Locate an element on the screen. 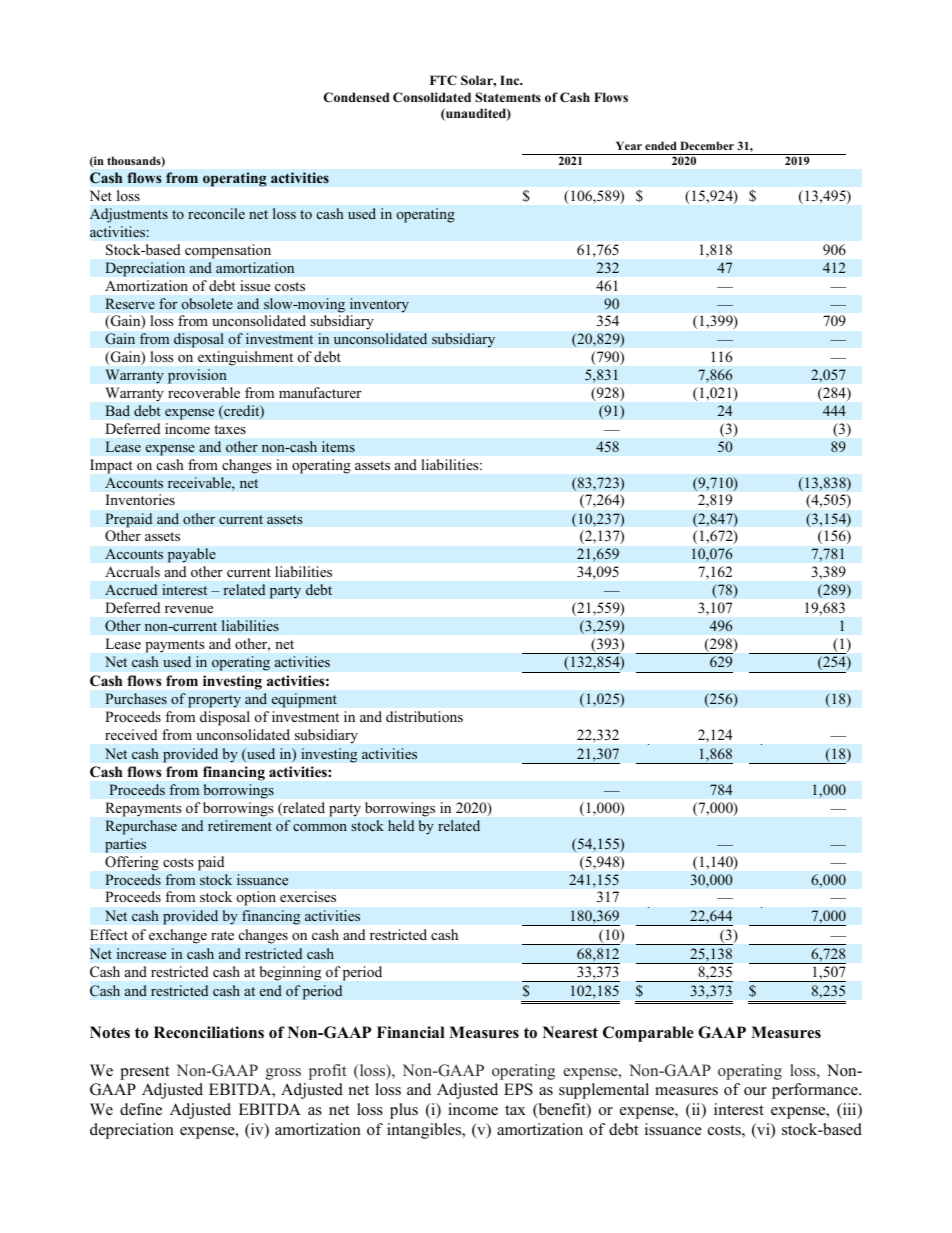 This screenshot has height=1233, width=952. FTC is located at coordinates (443, 80).
